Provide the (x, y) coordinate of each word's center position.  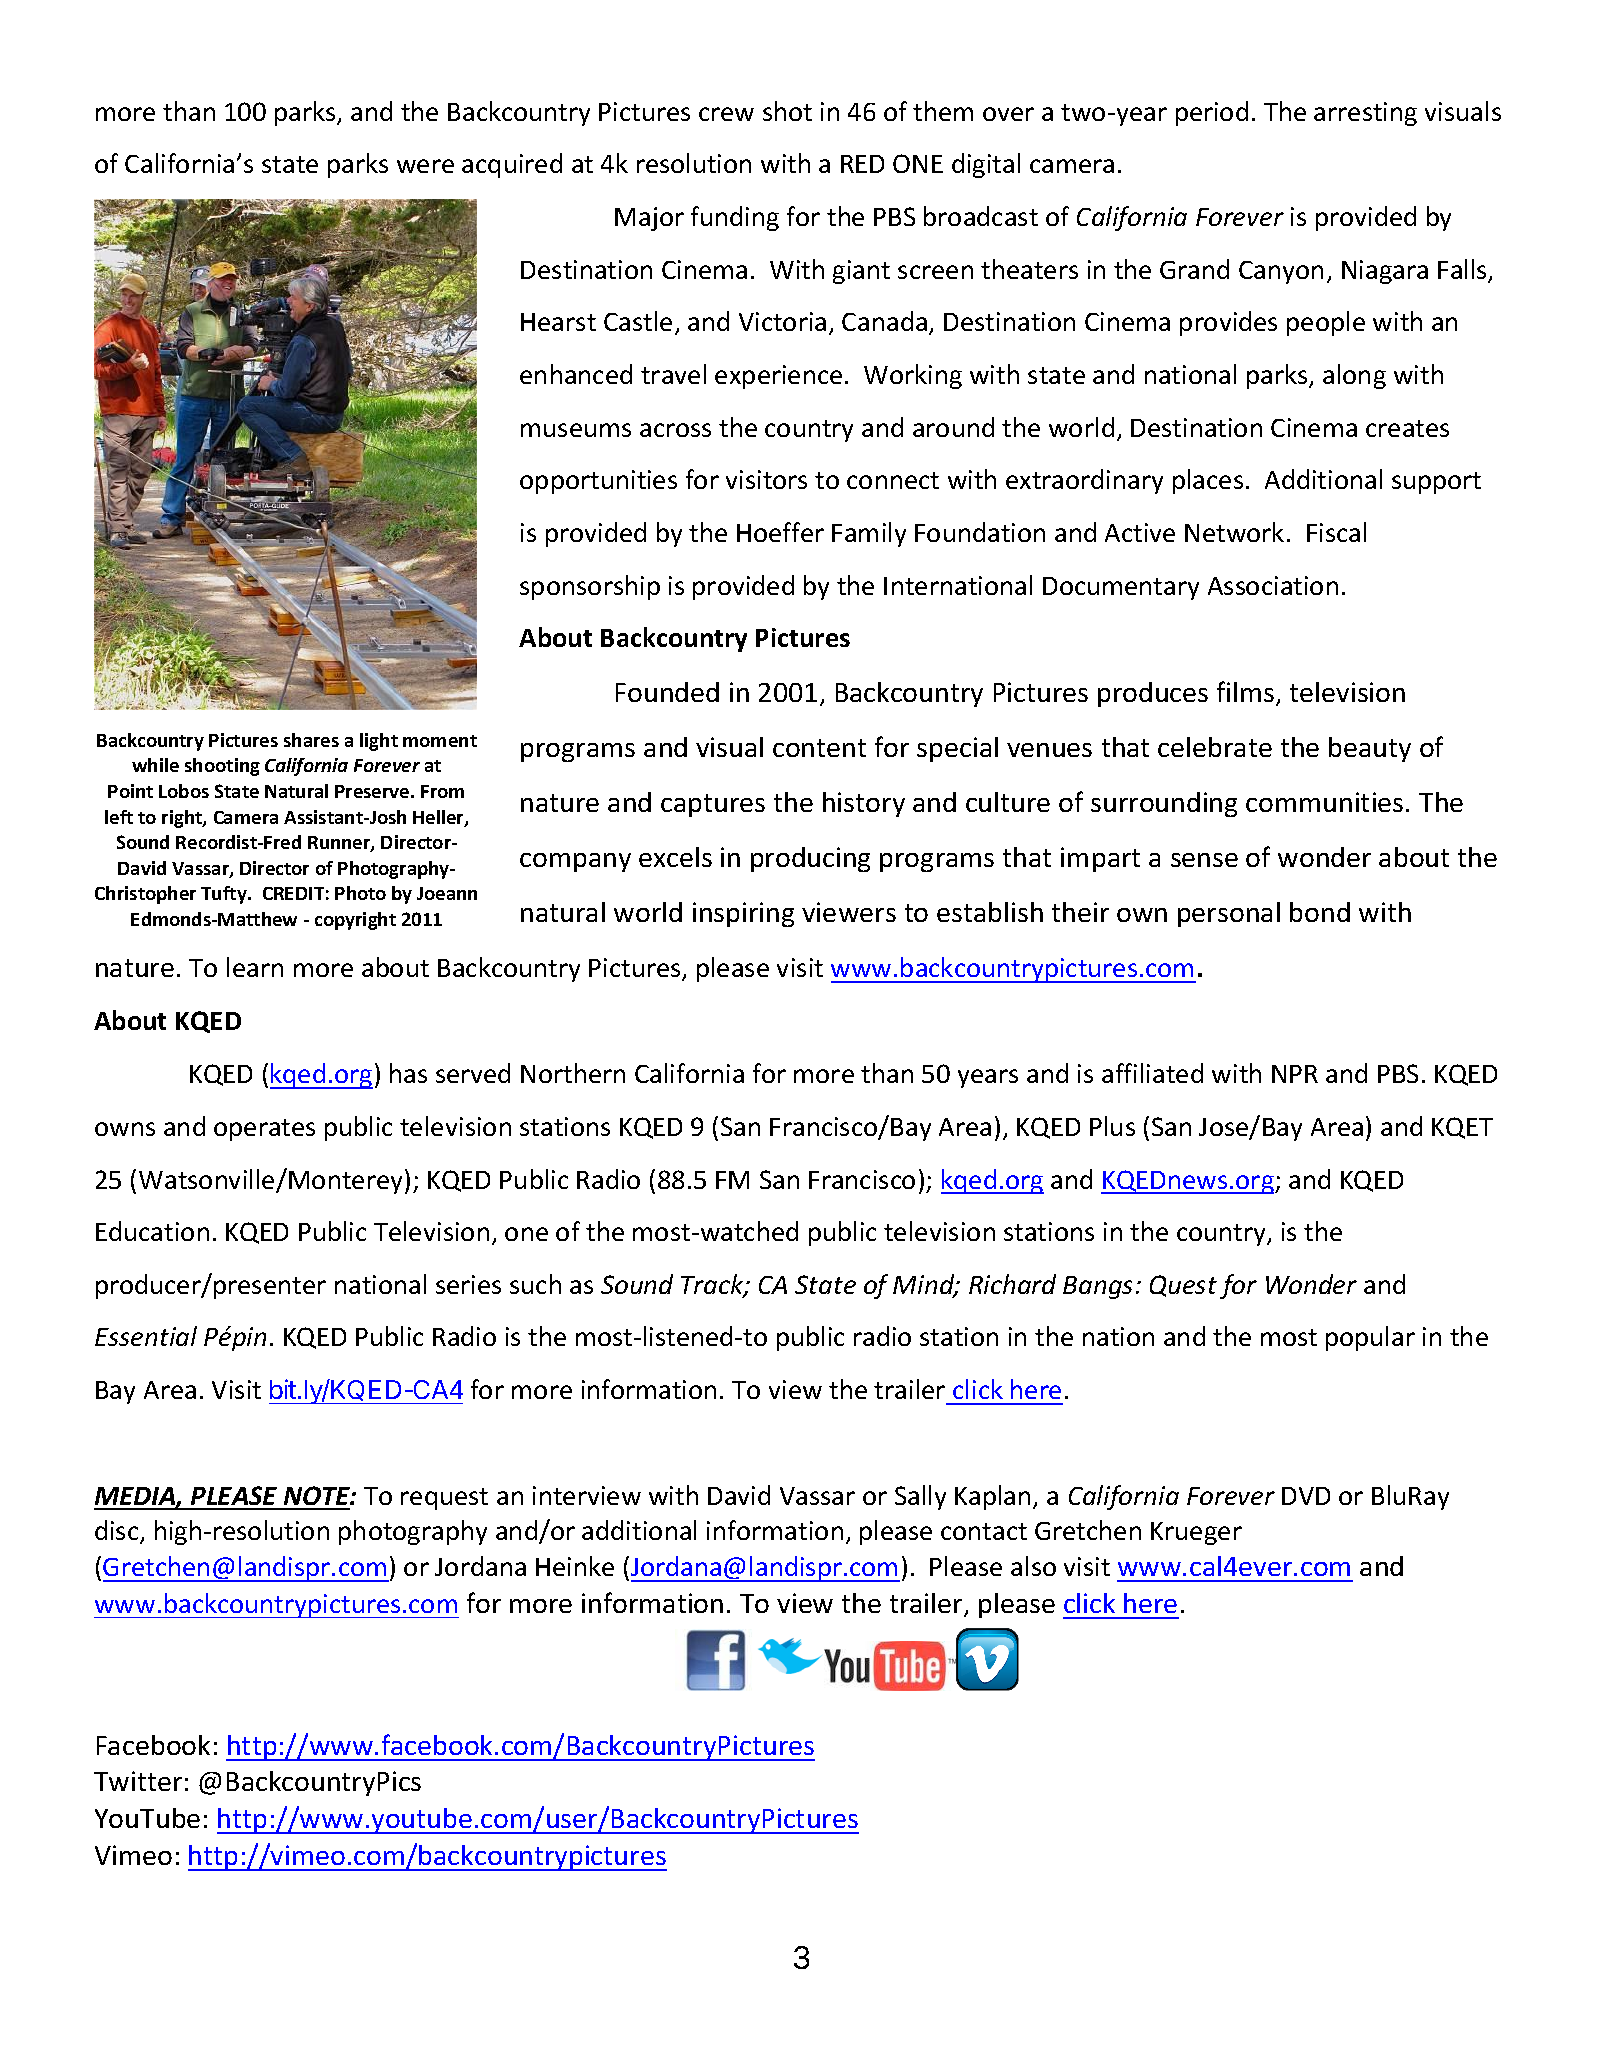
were (425, 166)
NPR (1295, 1074)
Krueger (1196, 1533)
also (1033, 1566)
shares (311, 740)
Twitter (138, 1781)
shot (787, 111)
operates (264, 1130)
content (819, 748)
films (1245, 691)
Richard (1012, 1284)
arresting (1365, 114)
